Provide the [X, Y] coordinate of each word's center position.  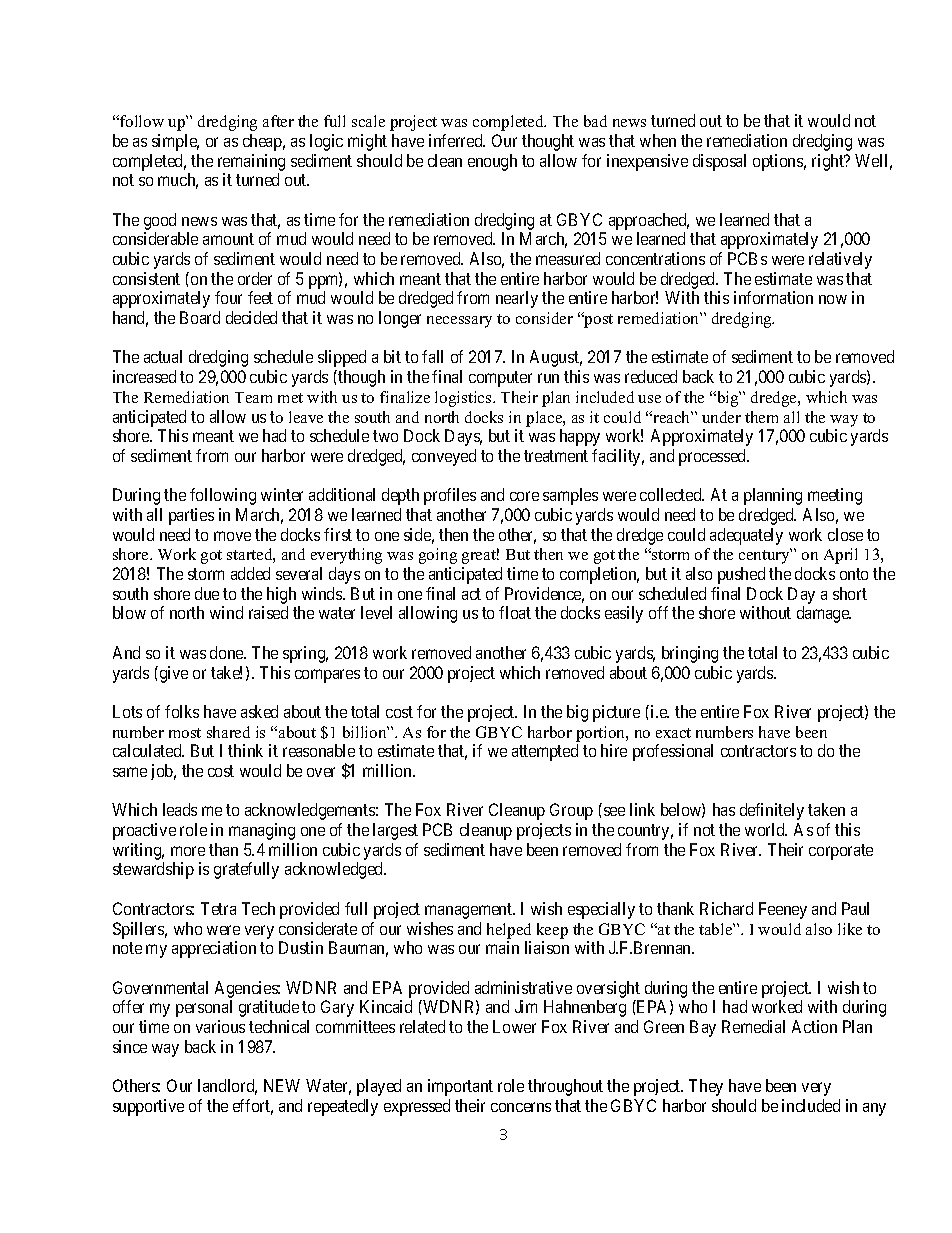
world [766, 829]
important [460, 1087]
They [706, 1087]
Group [571, 811]
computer [500, 379]
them [761, 417]
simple [175, 142]
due [207, 593]
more [188, 851]
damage [824, 614]
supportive [148, 1107]
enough [492, 162]
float [515, 612]
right [829, 162]
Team [253, 397]
